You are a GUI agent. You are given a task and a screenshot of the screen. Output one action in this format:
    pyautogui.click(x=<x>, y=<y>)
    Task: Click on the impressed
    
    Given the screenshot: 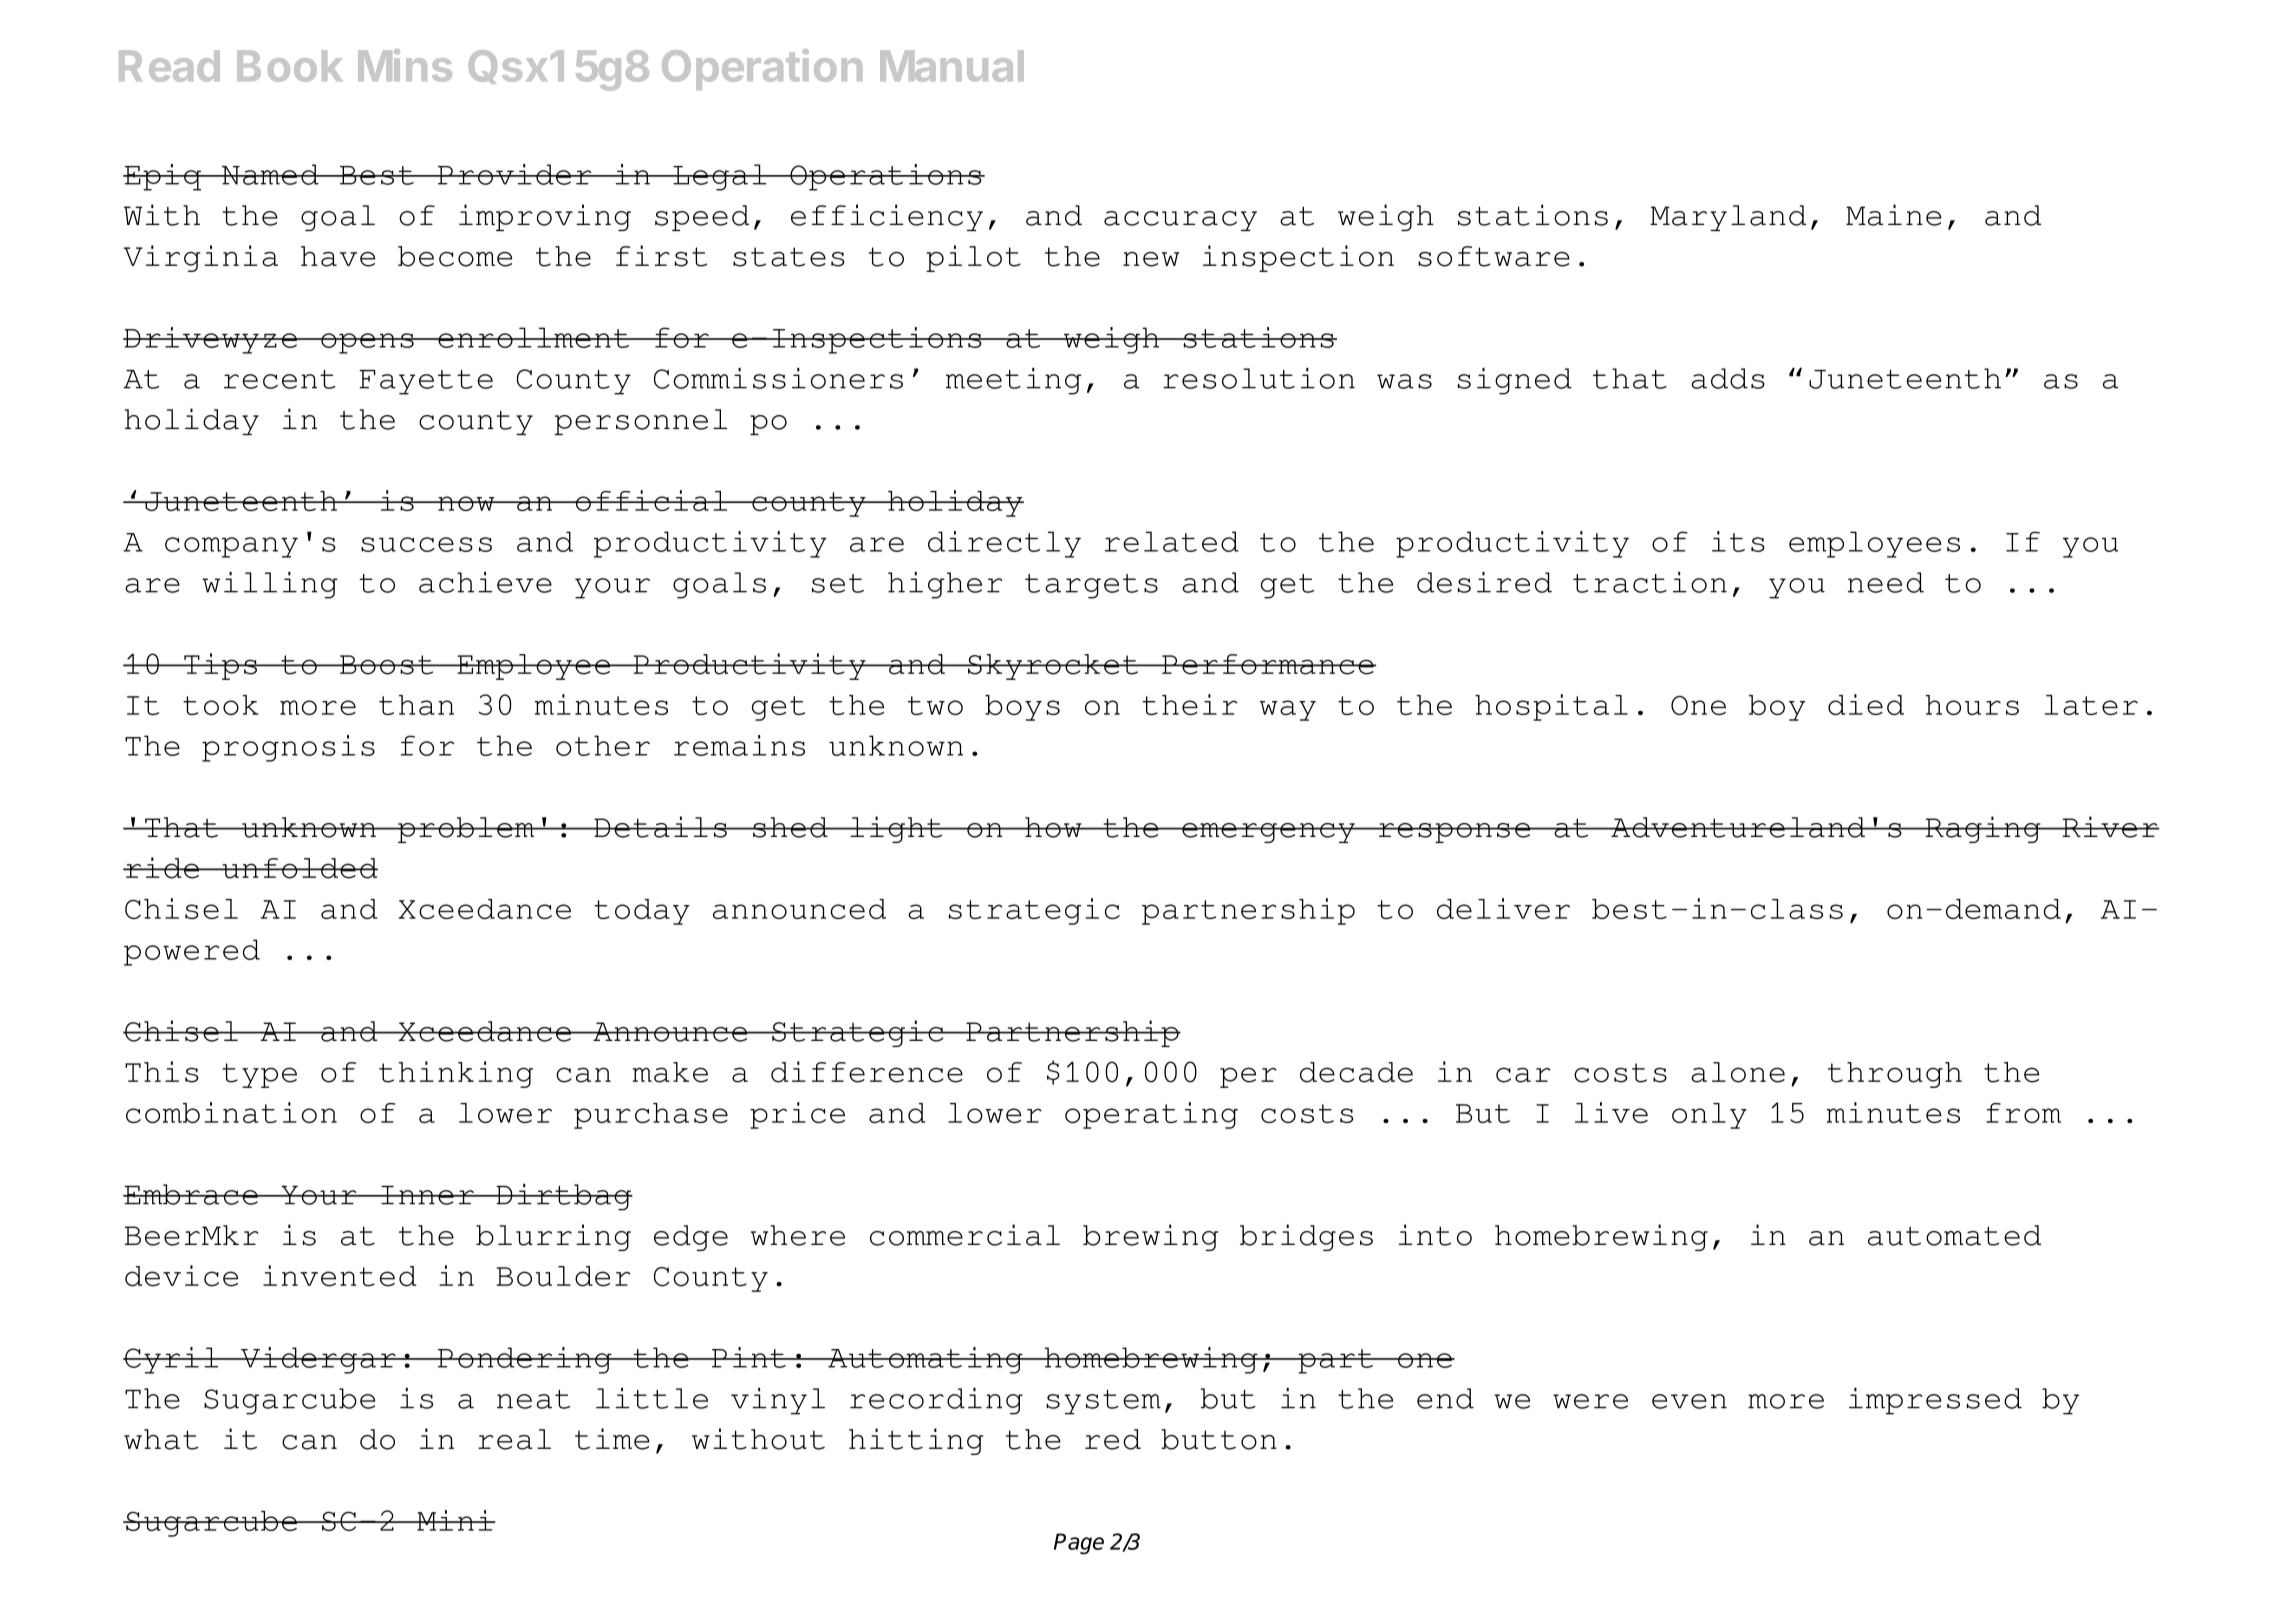 What is the action you would take?
    pyautogui.click(x=1935, y=1401)
